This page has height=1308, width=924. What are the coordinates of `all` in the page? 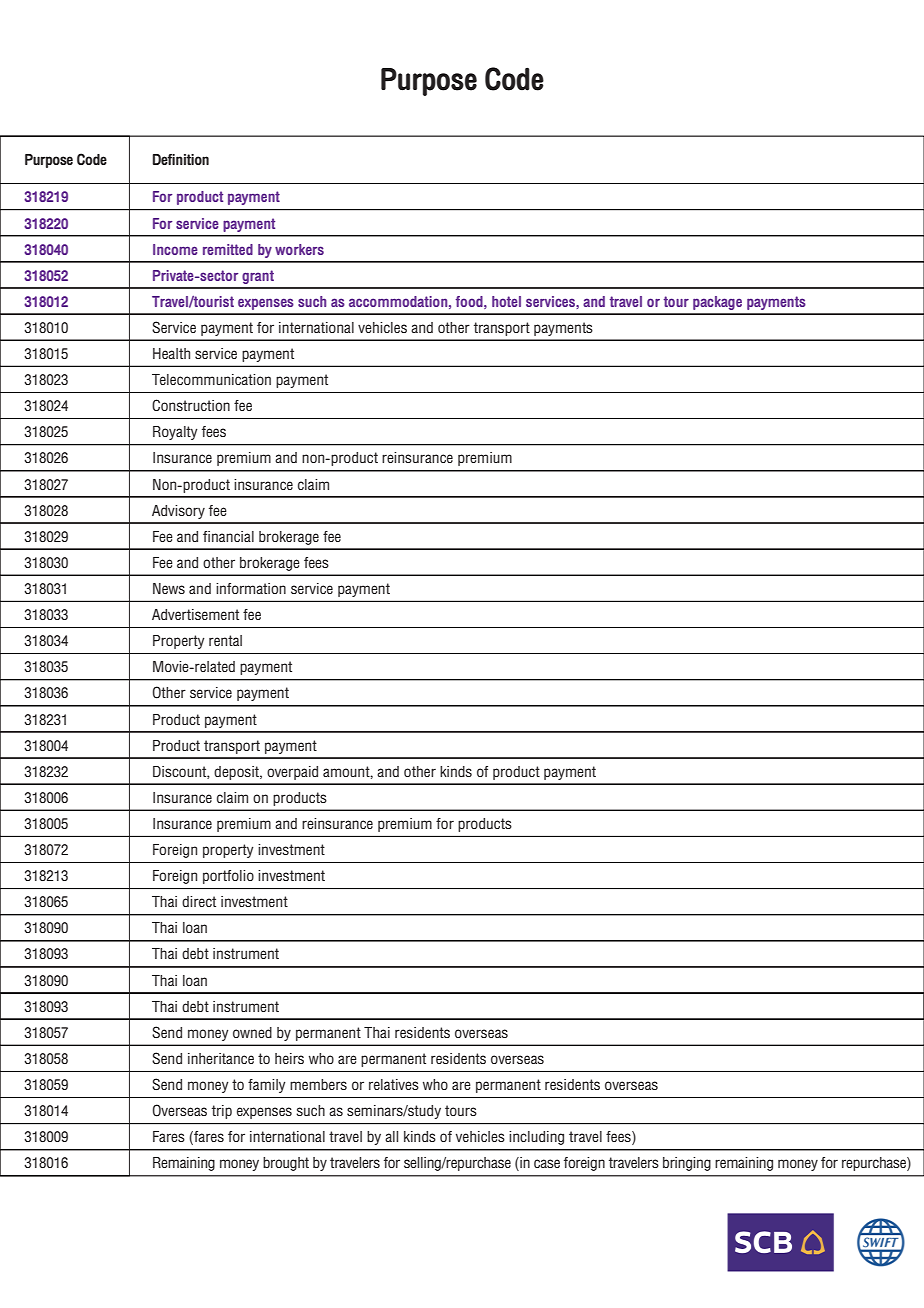 It's located at (391, 1136).
